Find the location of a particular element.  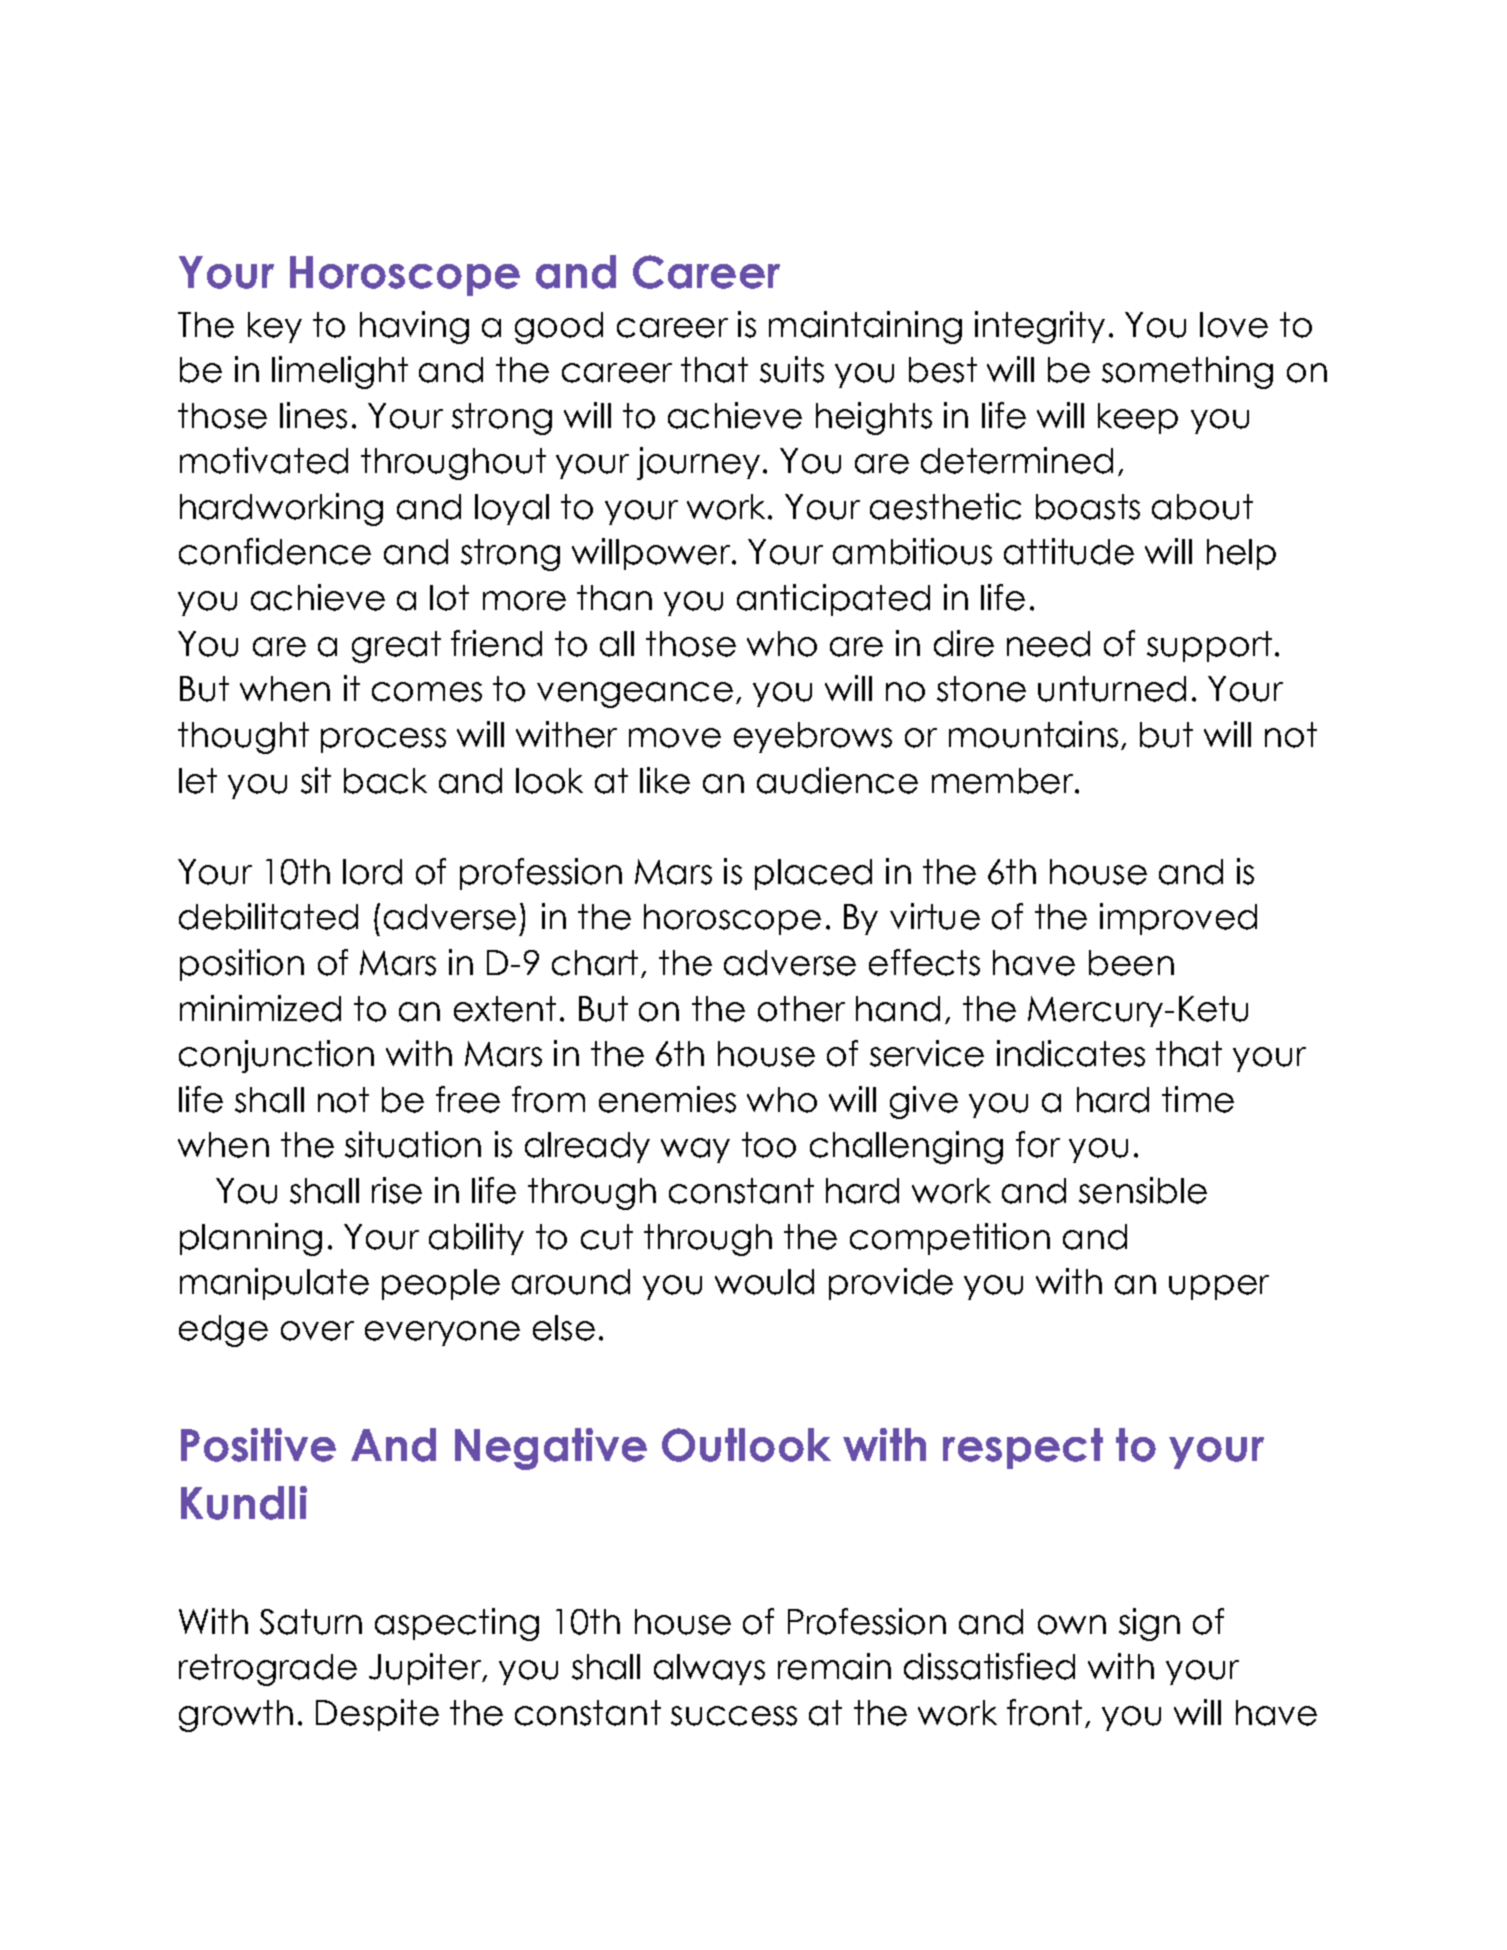

like is located at coordinates (665, 780).
